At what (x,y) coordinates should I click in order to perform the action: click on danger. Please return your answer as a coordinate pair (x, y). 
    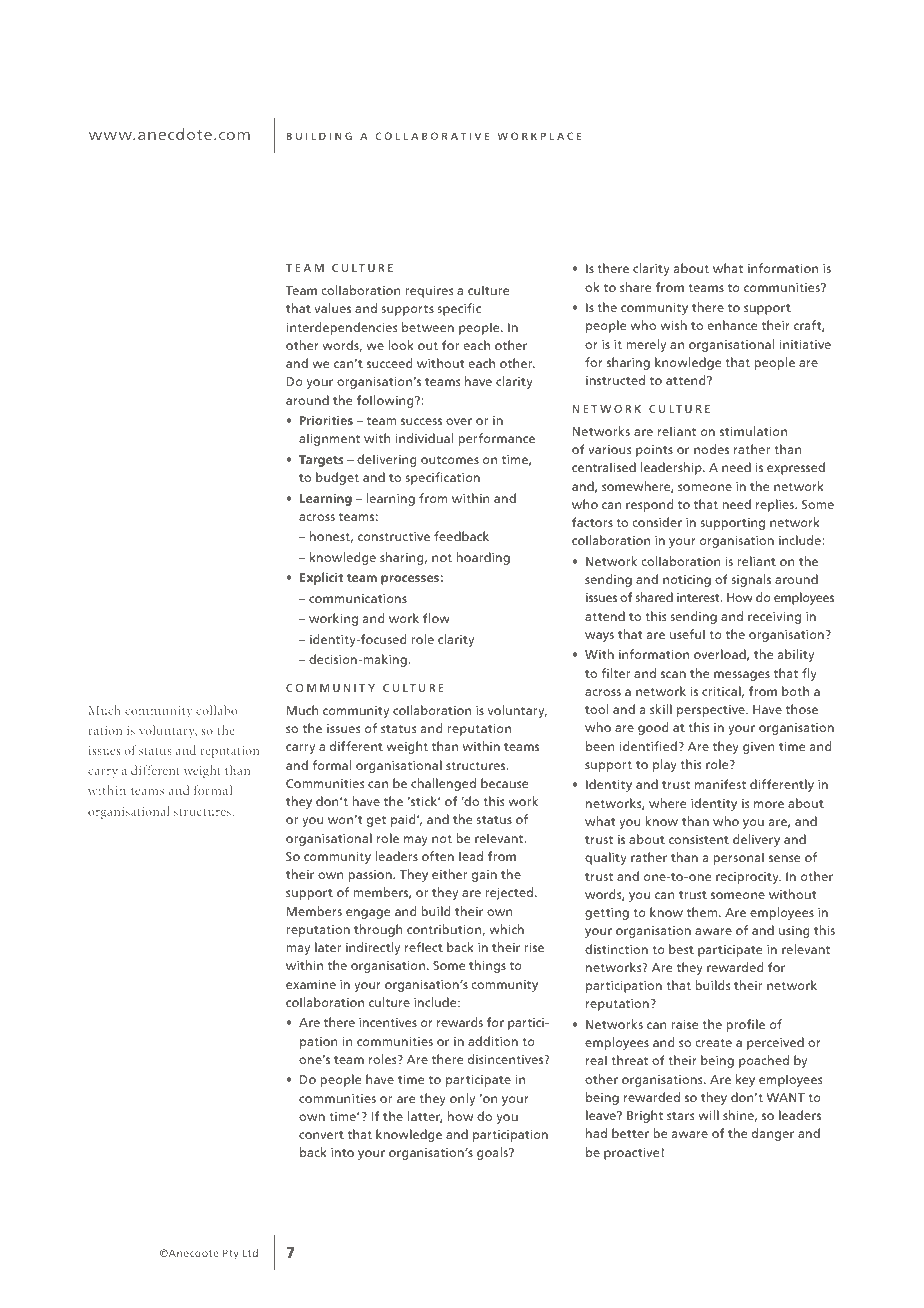
    Looking at the image, I should click on (773, 1134).
